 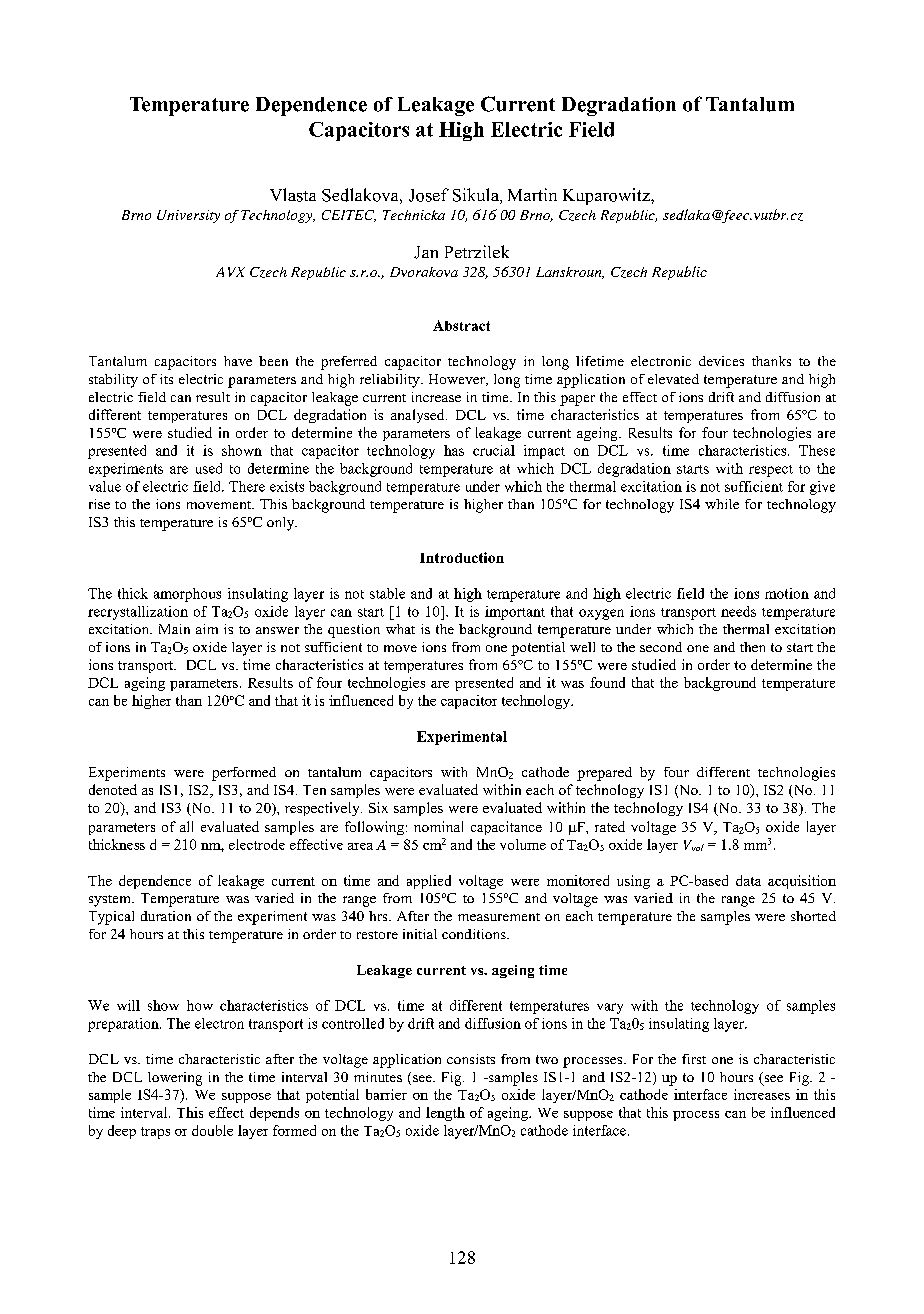 What do you see at coordinates (748, 880) in the screenshot?
I see `data` at bounding box center [748, 880].
